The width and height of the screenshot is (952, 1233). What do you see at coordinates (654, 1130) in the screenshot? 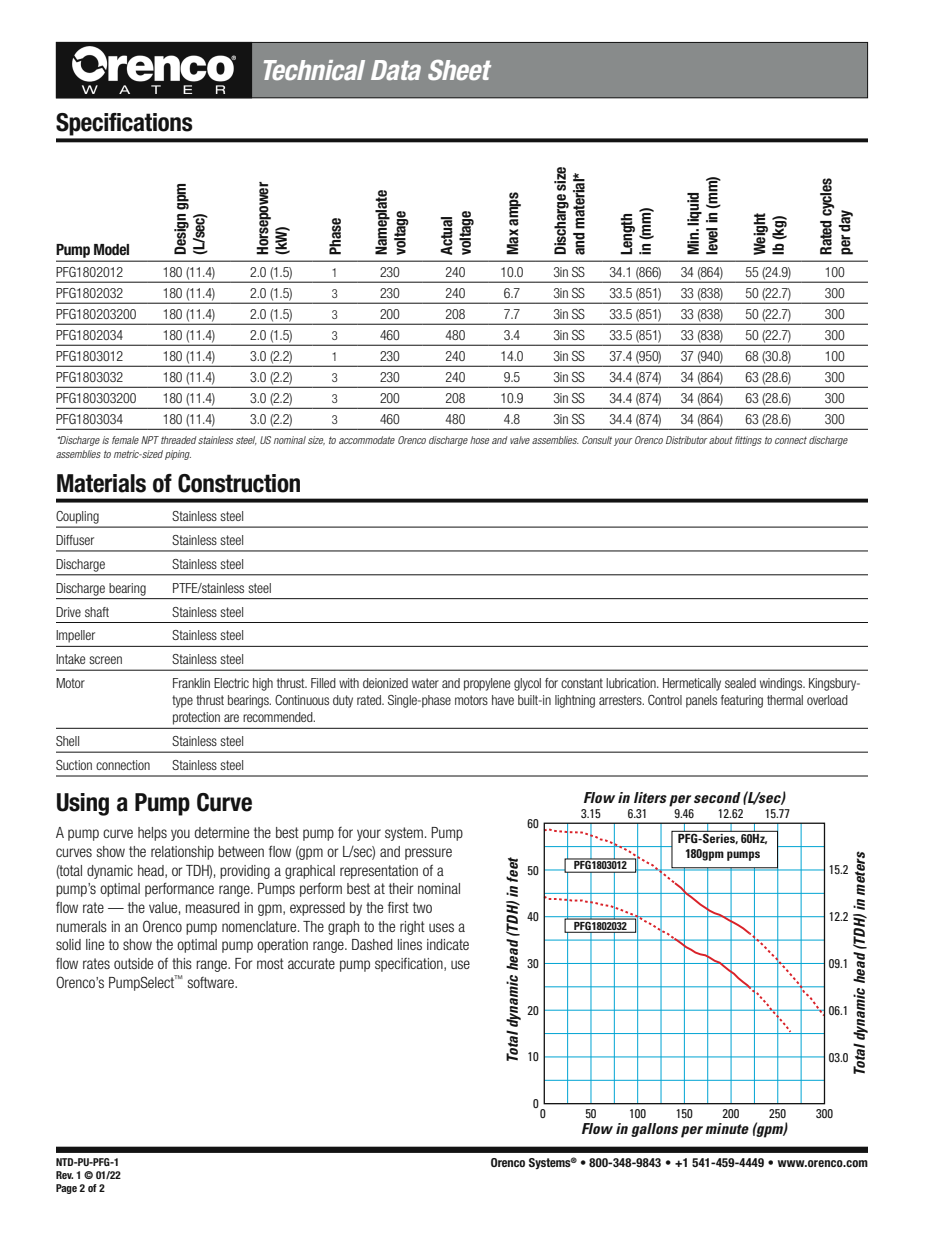
I see `gallons` at bounding box center [654, 1130].
